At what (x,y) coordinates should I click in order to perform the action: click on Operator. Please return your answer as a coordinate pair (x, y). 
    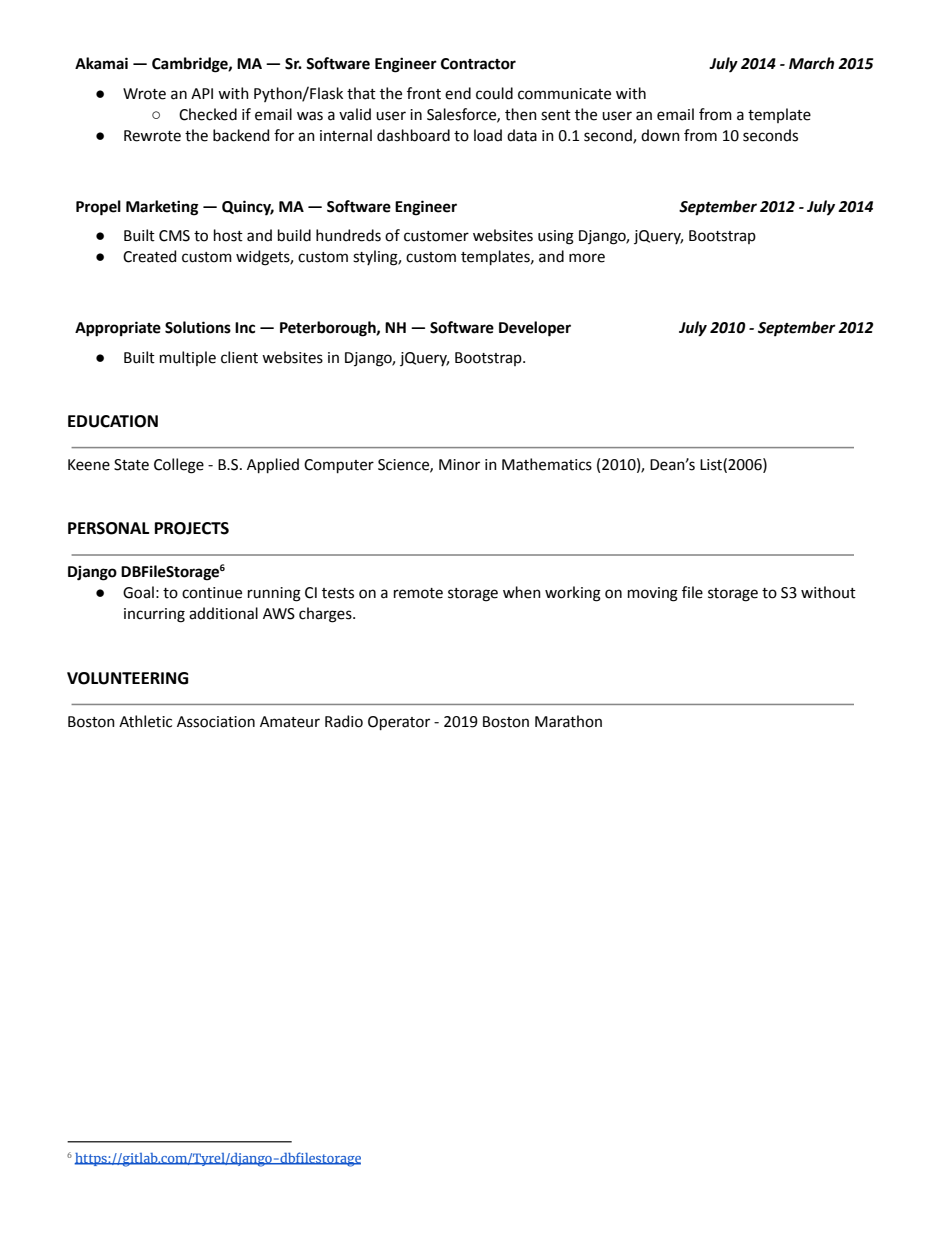
    Looking at the image, I should click on (399, 723).
